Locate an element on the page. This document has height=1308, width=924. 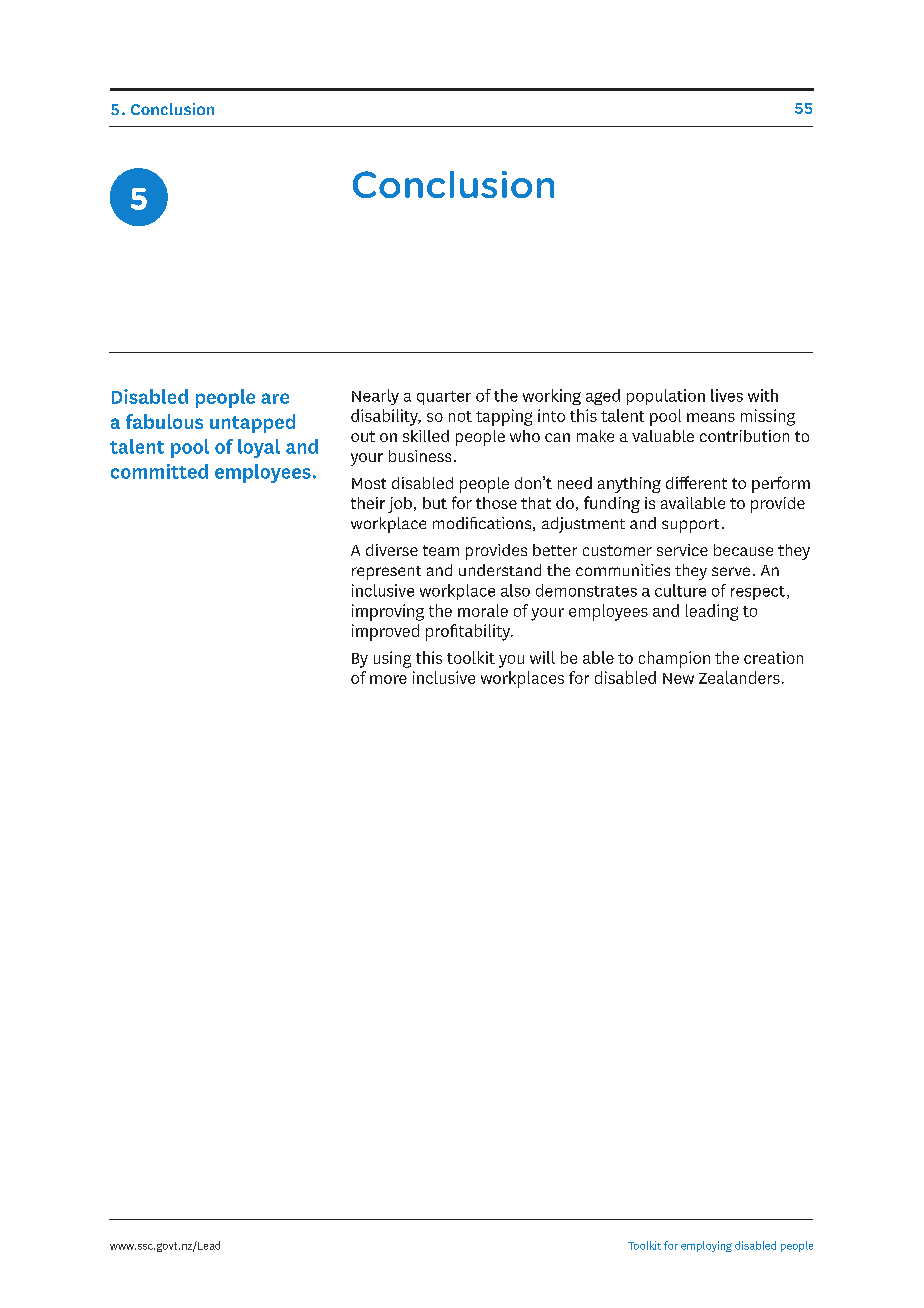
will is located at coordinates (542, 657).
